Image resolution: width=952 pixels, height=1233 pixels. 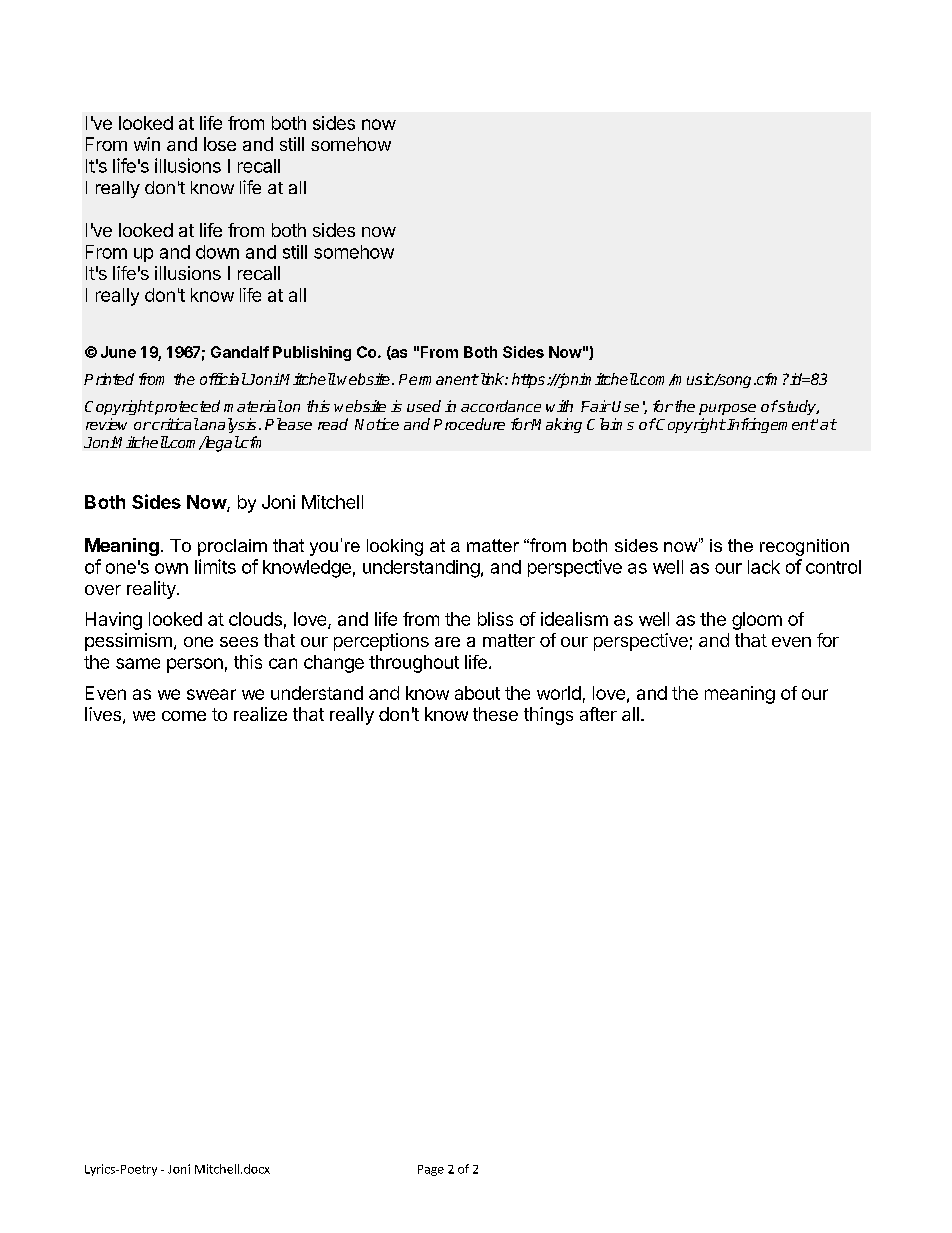 I want to click on Page, so click(x=431, y=1170).
